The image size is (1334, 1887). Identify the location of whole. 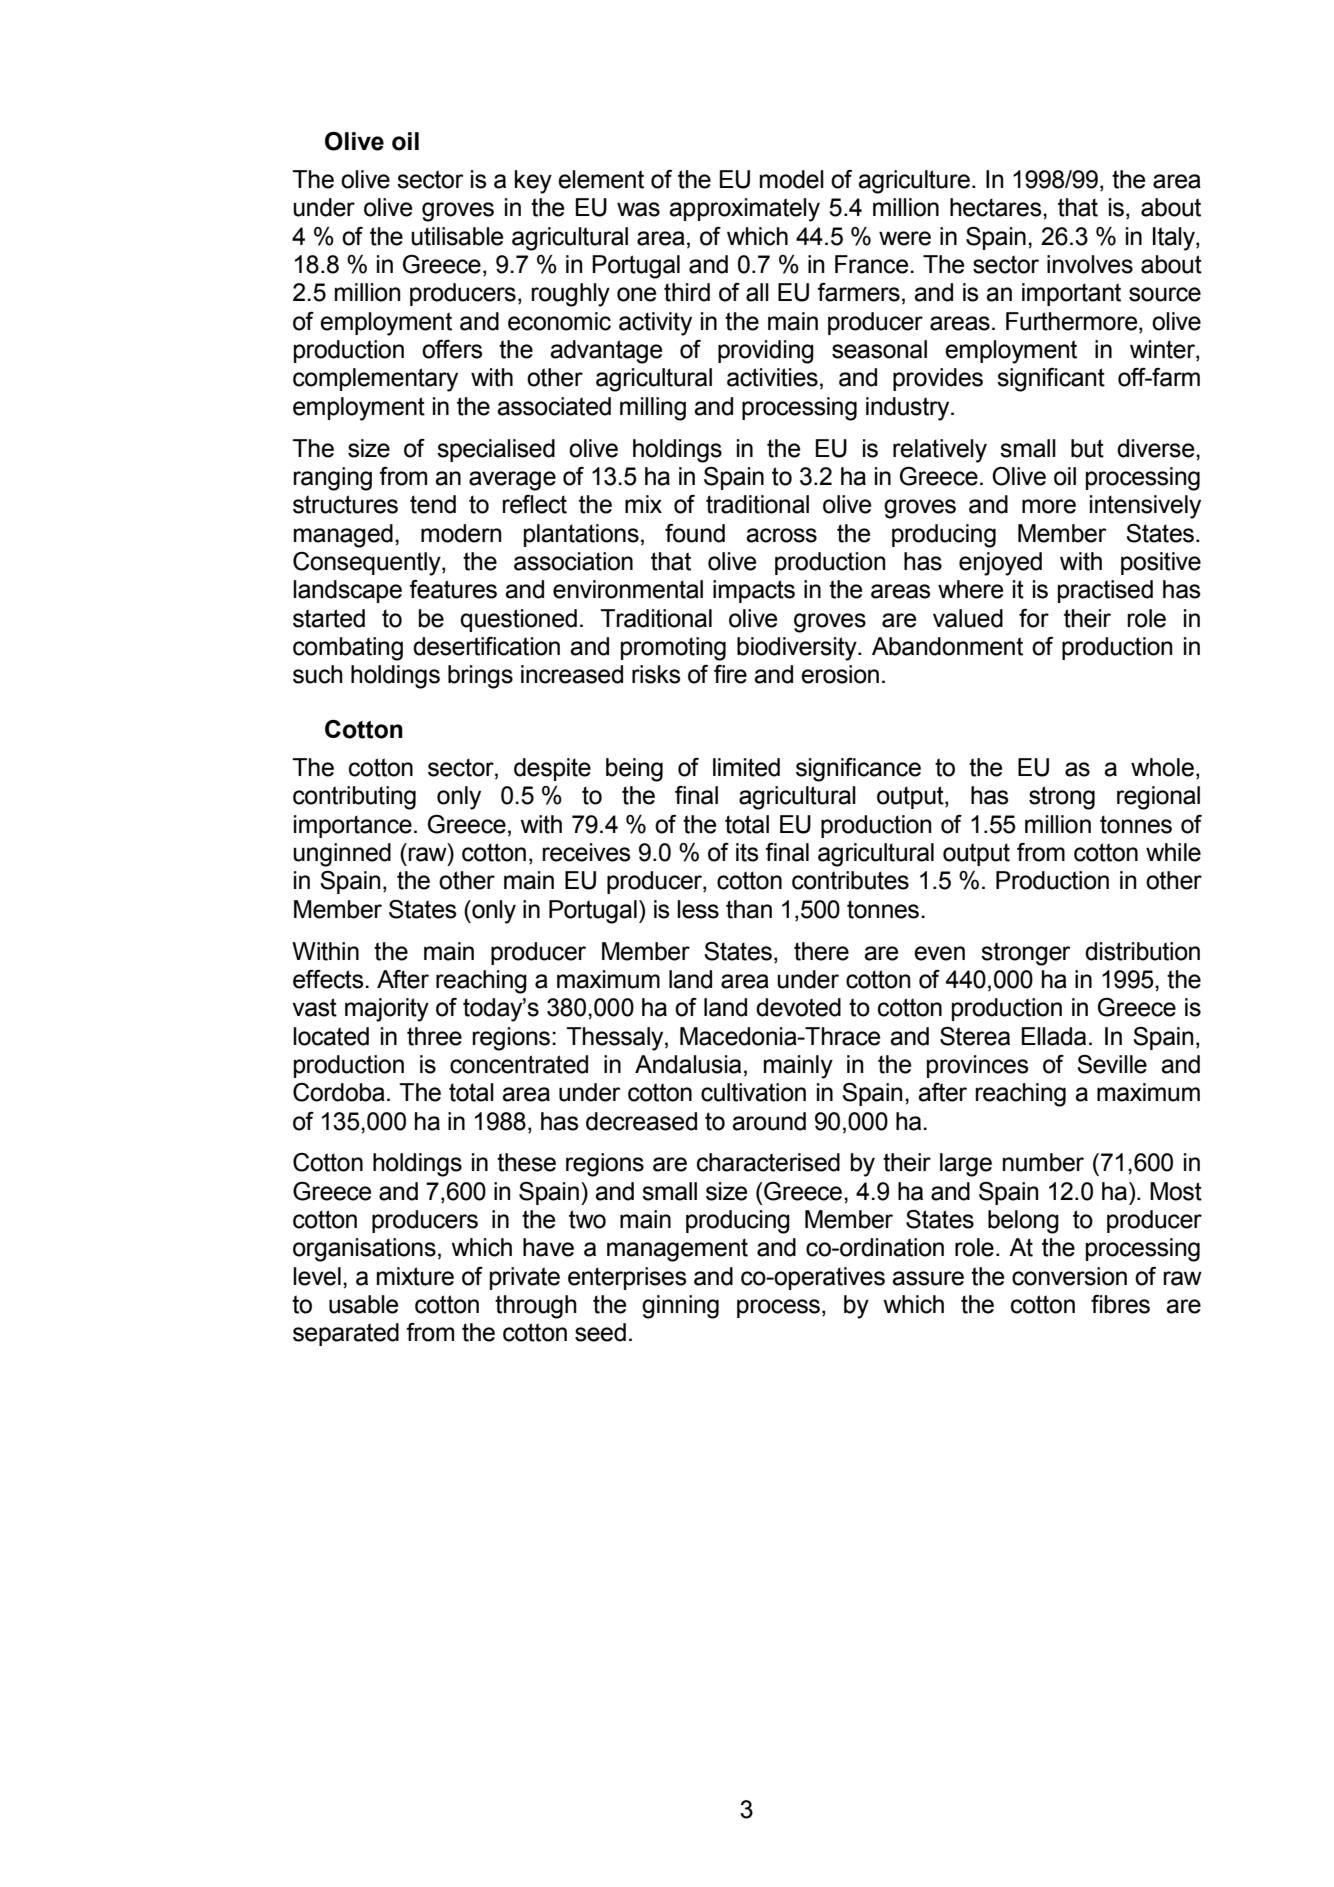
(1162, 767).
